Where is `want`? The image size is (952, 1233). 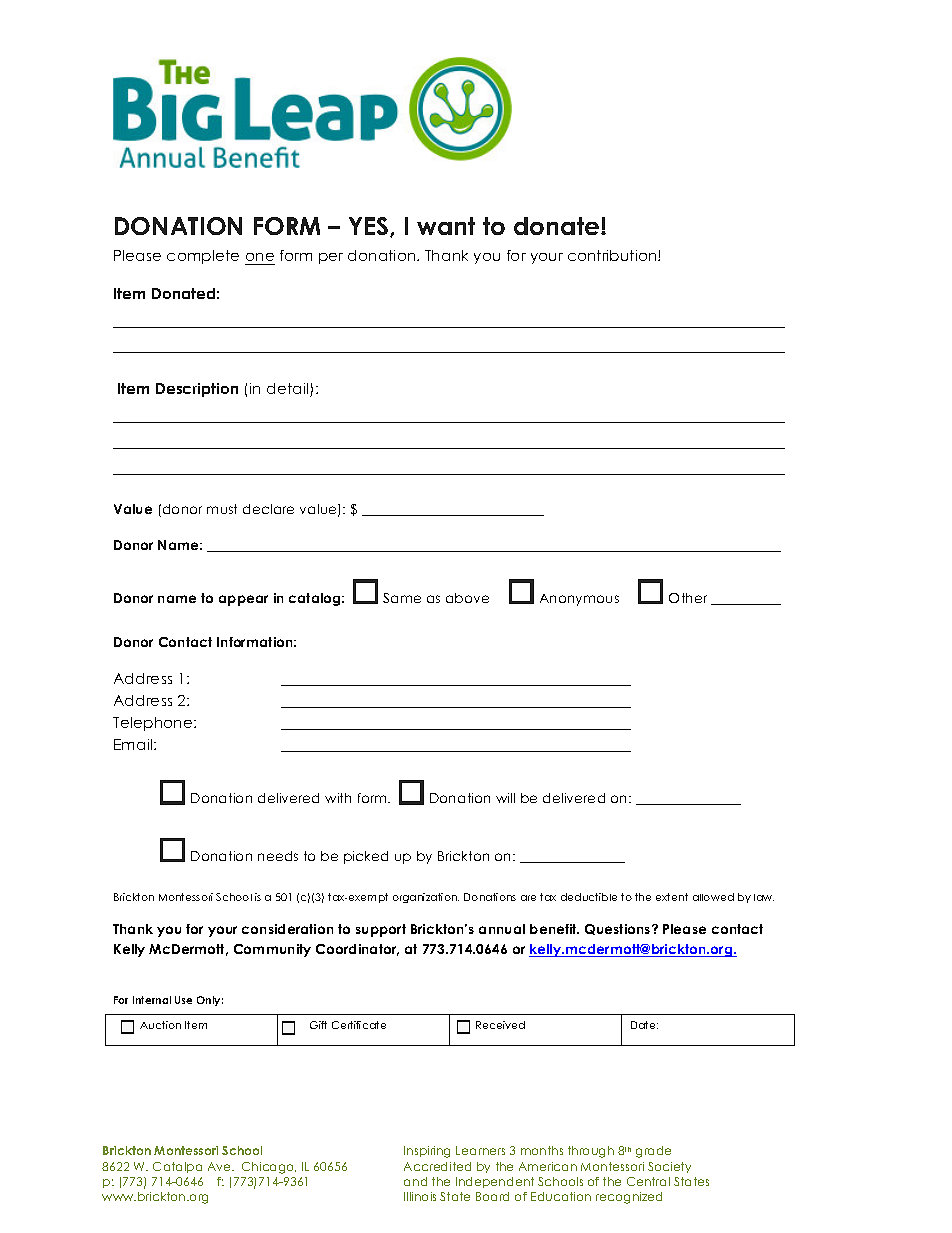 want is located at coordinates (446, 226).
